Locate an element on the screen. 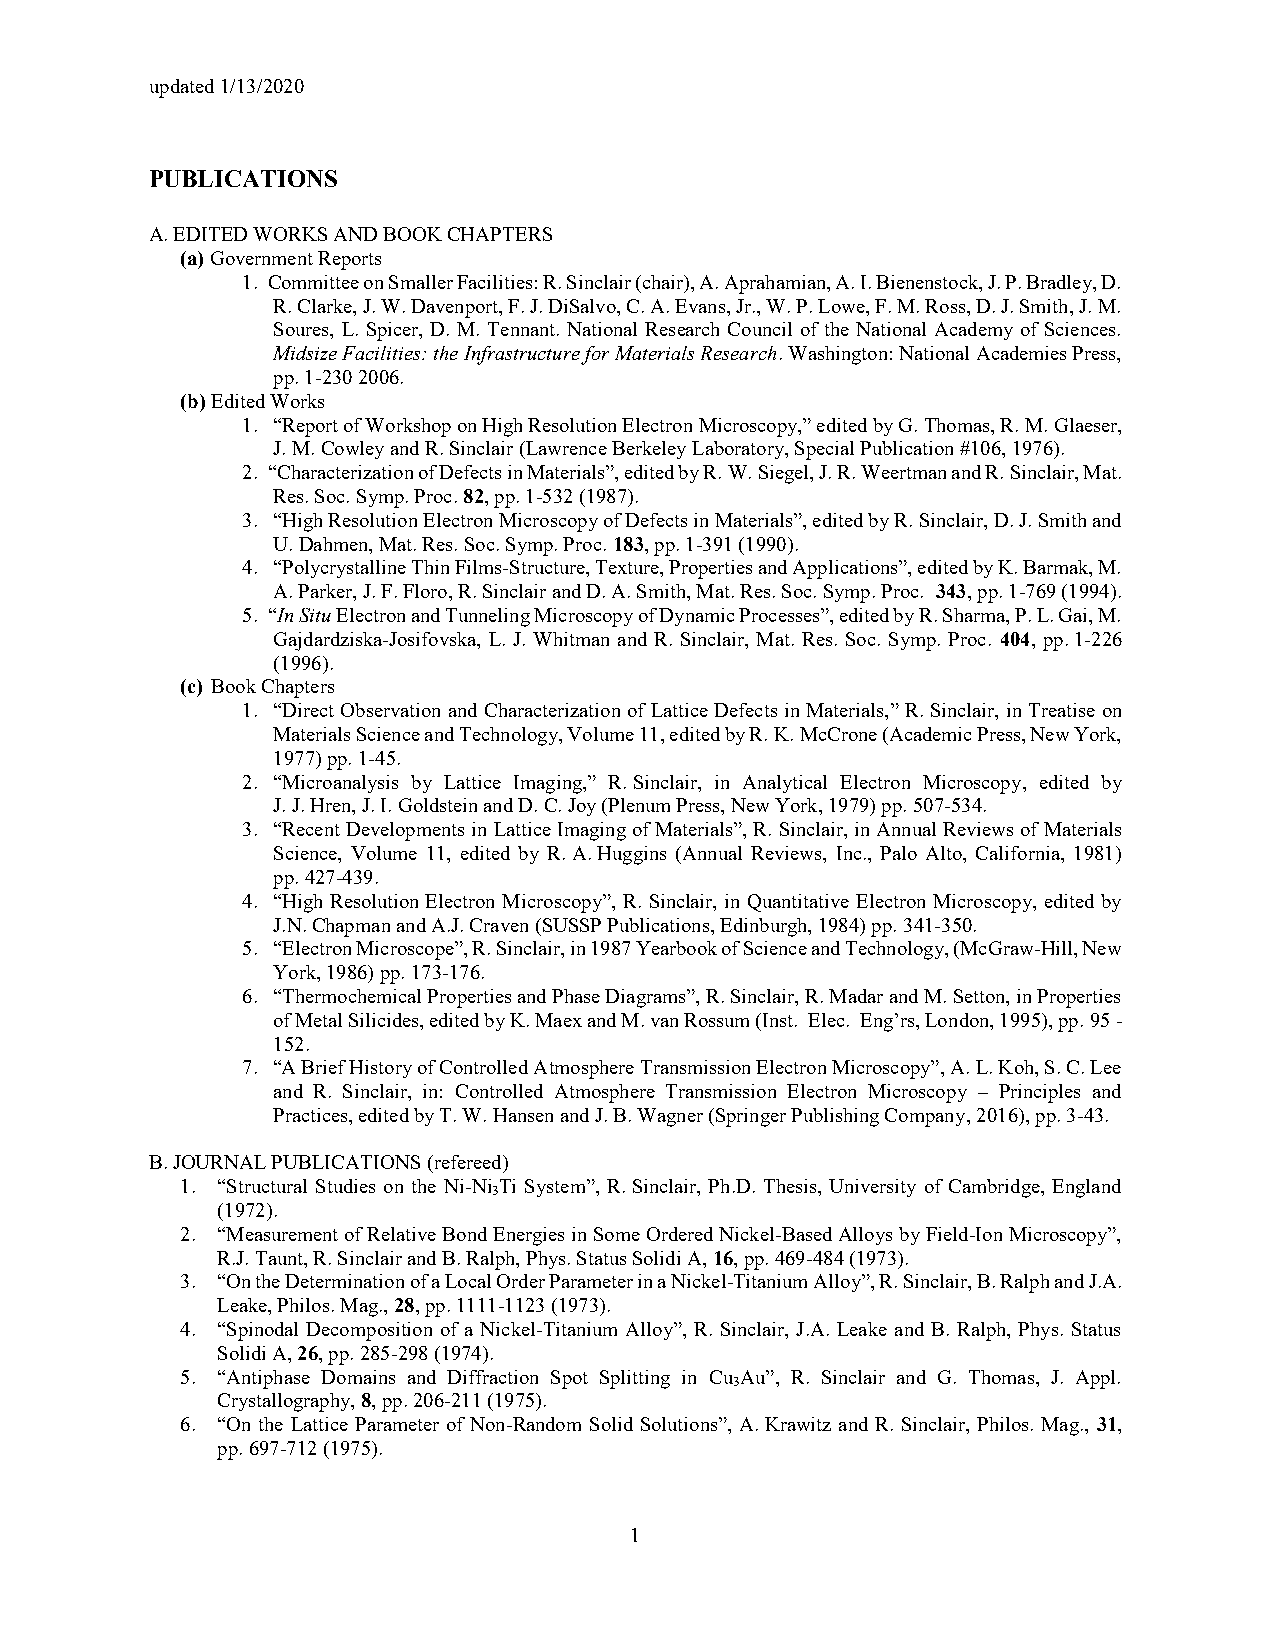 The width and height of the screenshot is (1271, 1645). Crystallography is located at coordinates (285, 1402).
